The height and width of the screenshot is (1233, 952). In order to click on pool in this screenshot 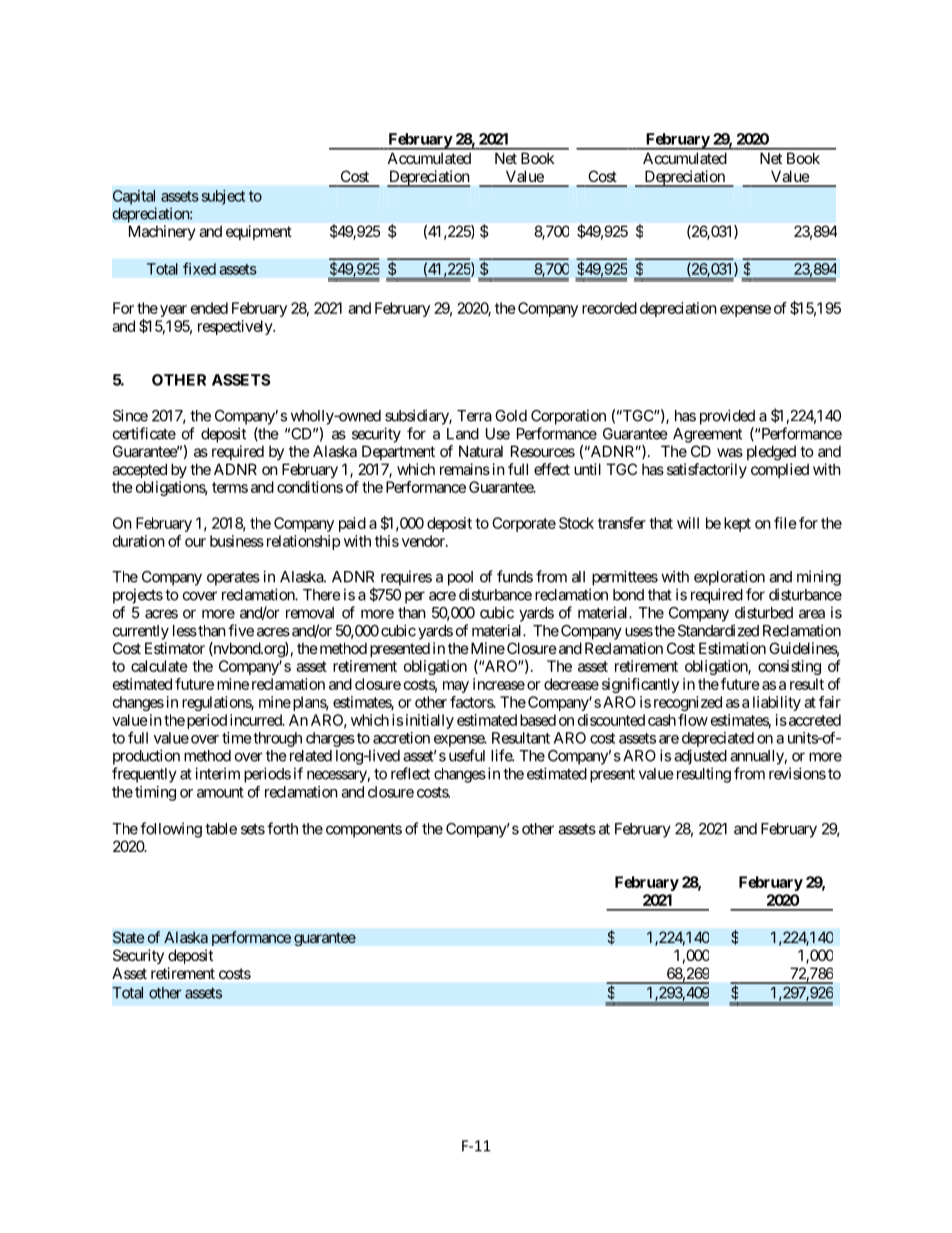, I will do `click(460, 578)`.
